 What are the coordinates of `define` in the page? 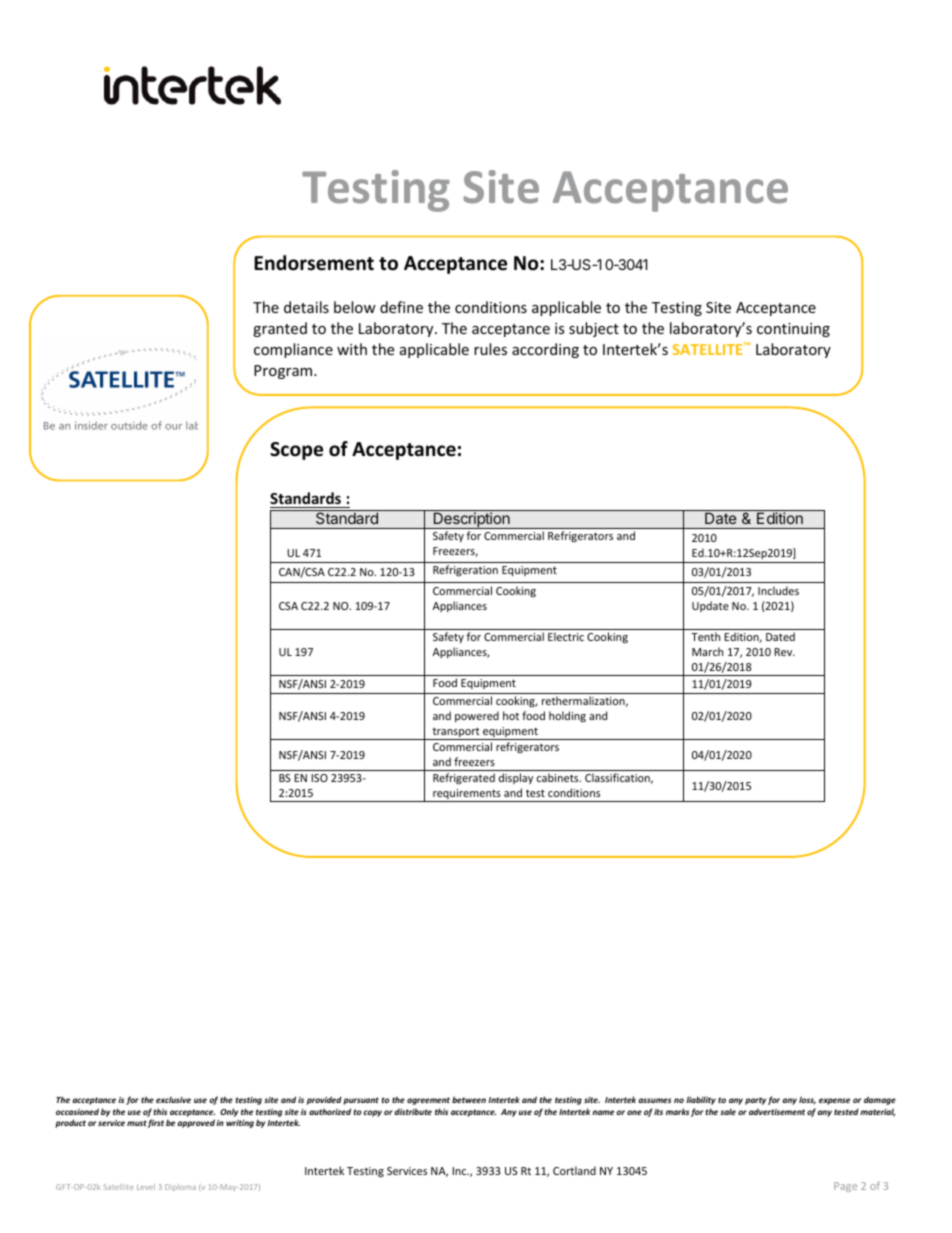 It's located at (401, 307).
